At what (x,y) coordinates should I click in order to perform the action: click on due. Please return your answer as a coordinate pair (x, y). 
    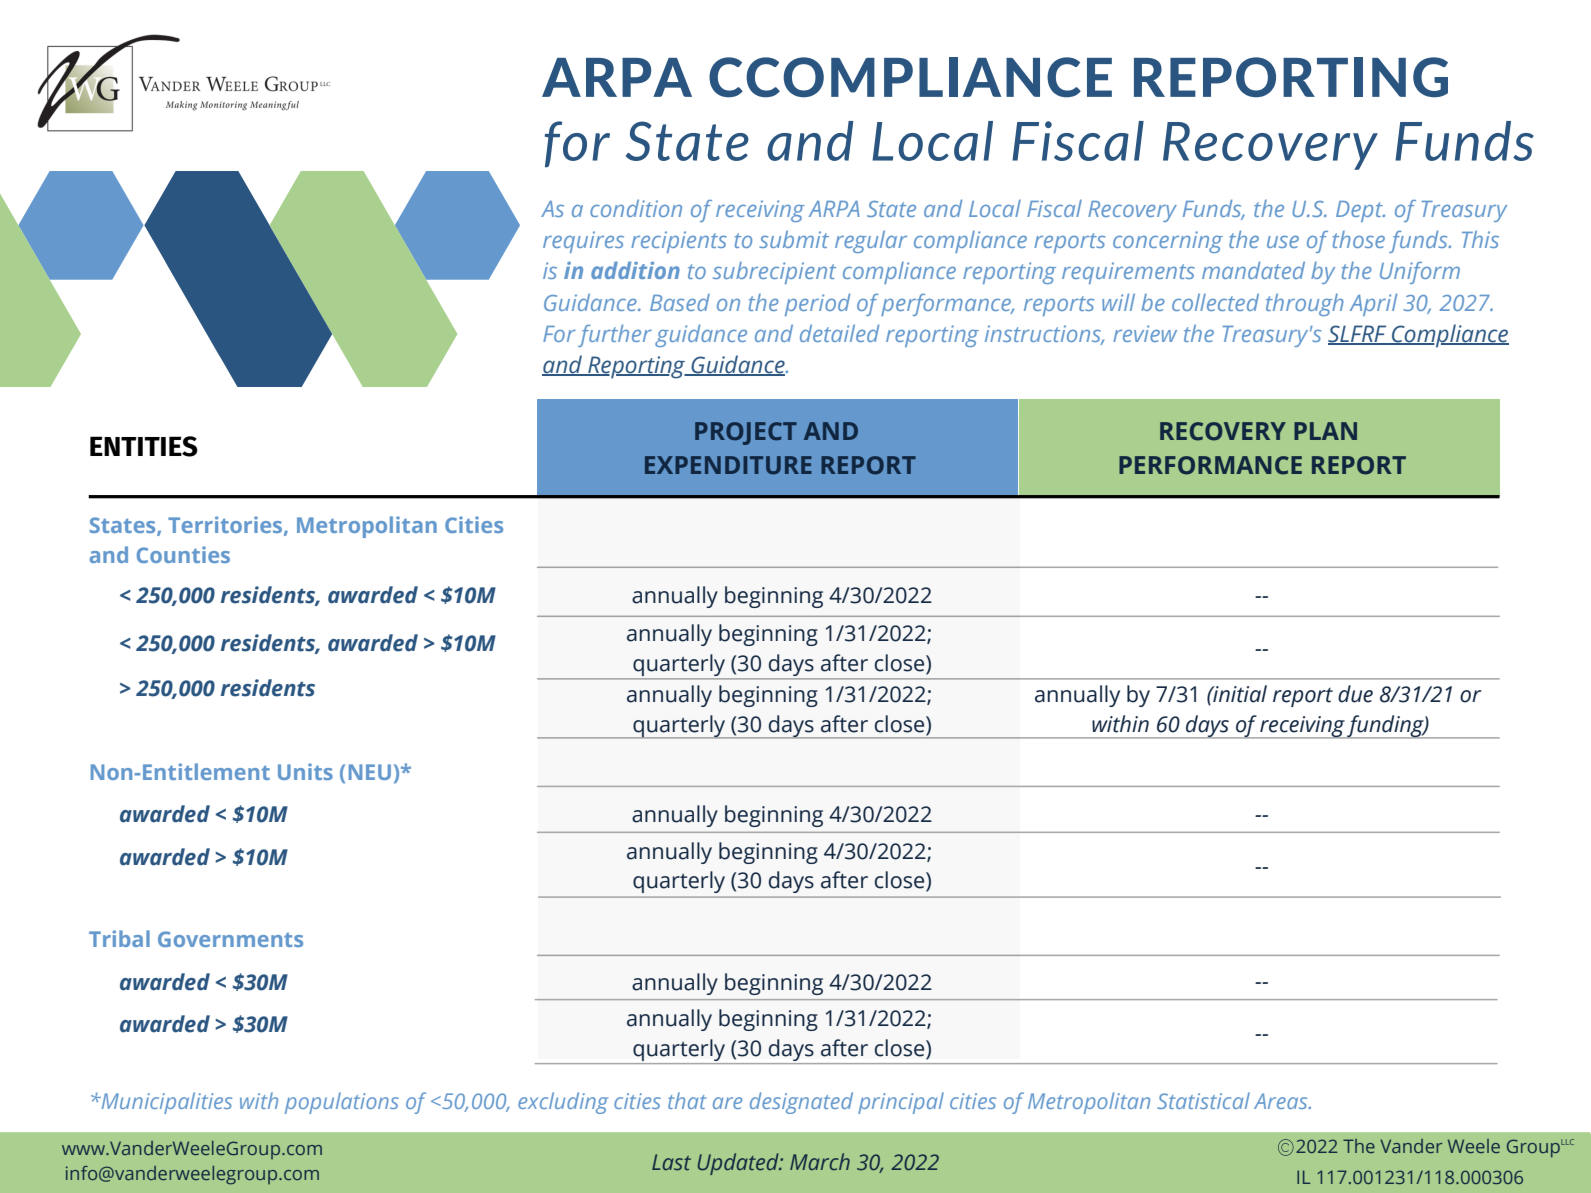
    Looking at the image, I should click on (1355, 694).
